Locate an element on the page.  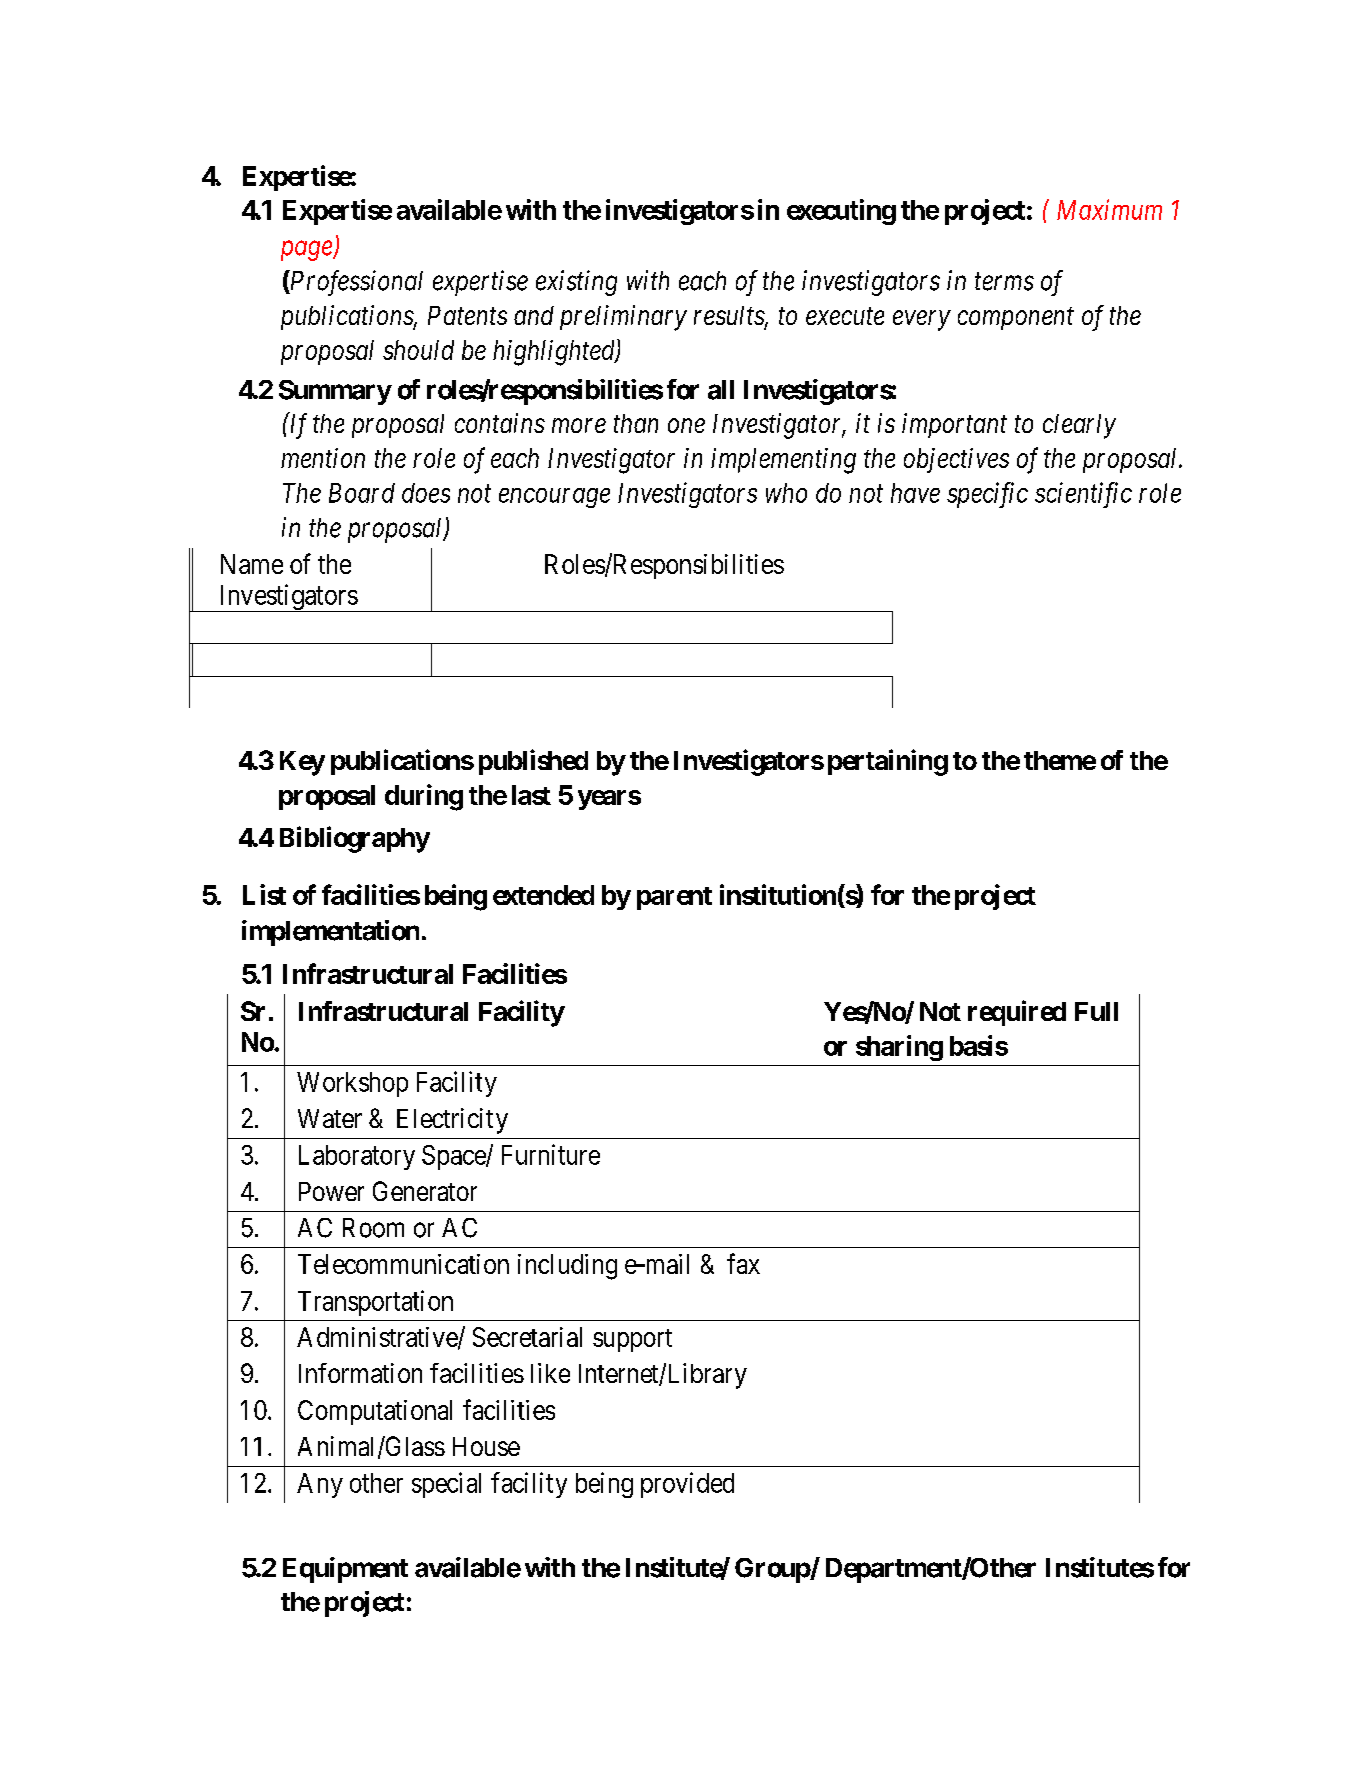
Room is located at coordinates (373, 1228).
